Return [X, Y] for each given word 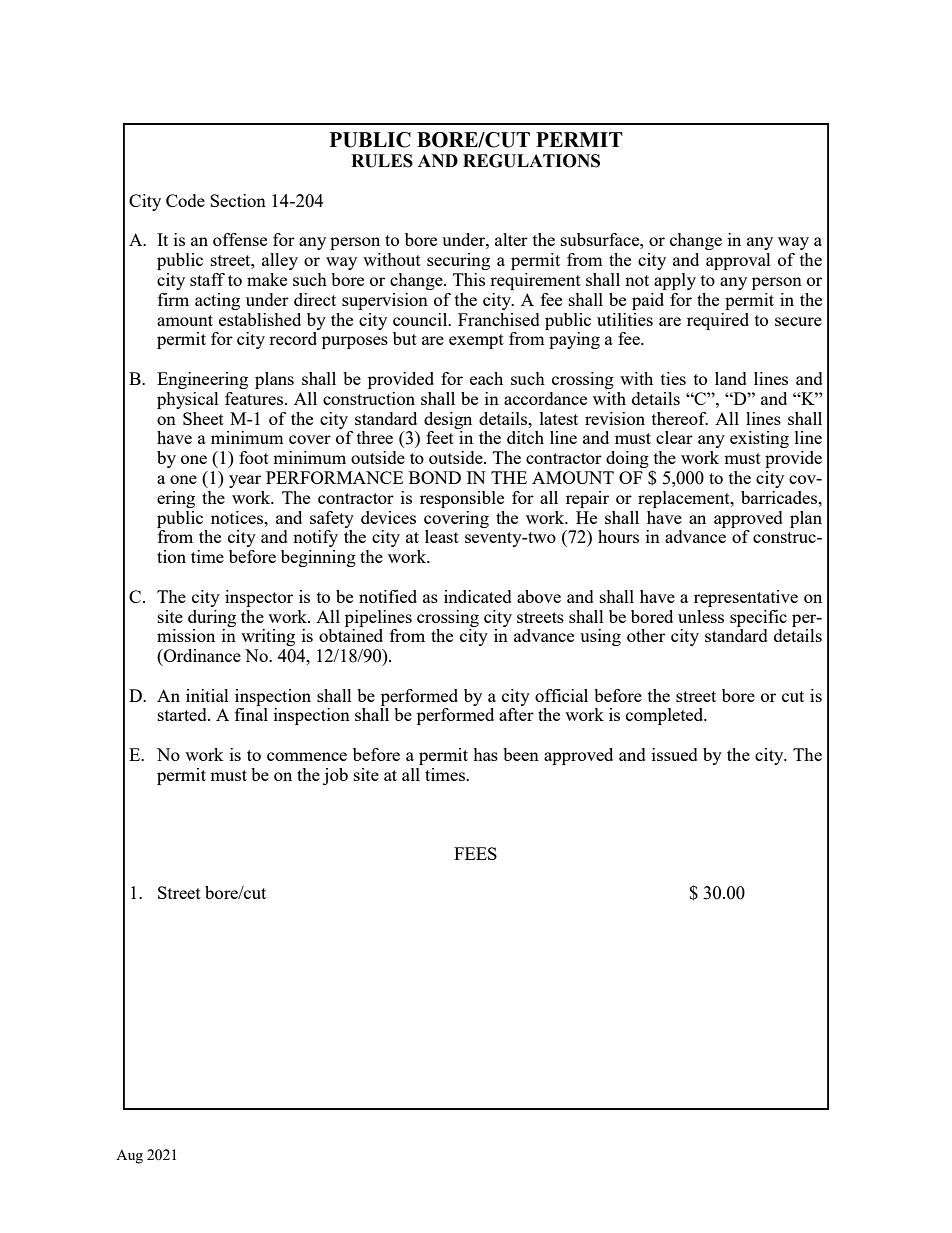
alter [511, 239]
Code [185, 200]
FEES [475, 853]
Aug [129, 1157]
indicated [478, 596]
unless [701, 616]
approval [738, 261]
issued [675, 754]
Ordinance [201, 655]
